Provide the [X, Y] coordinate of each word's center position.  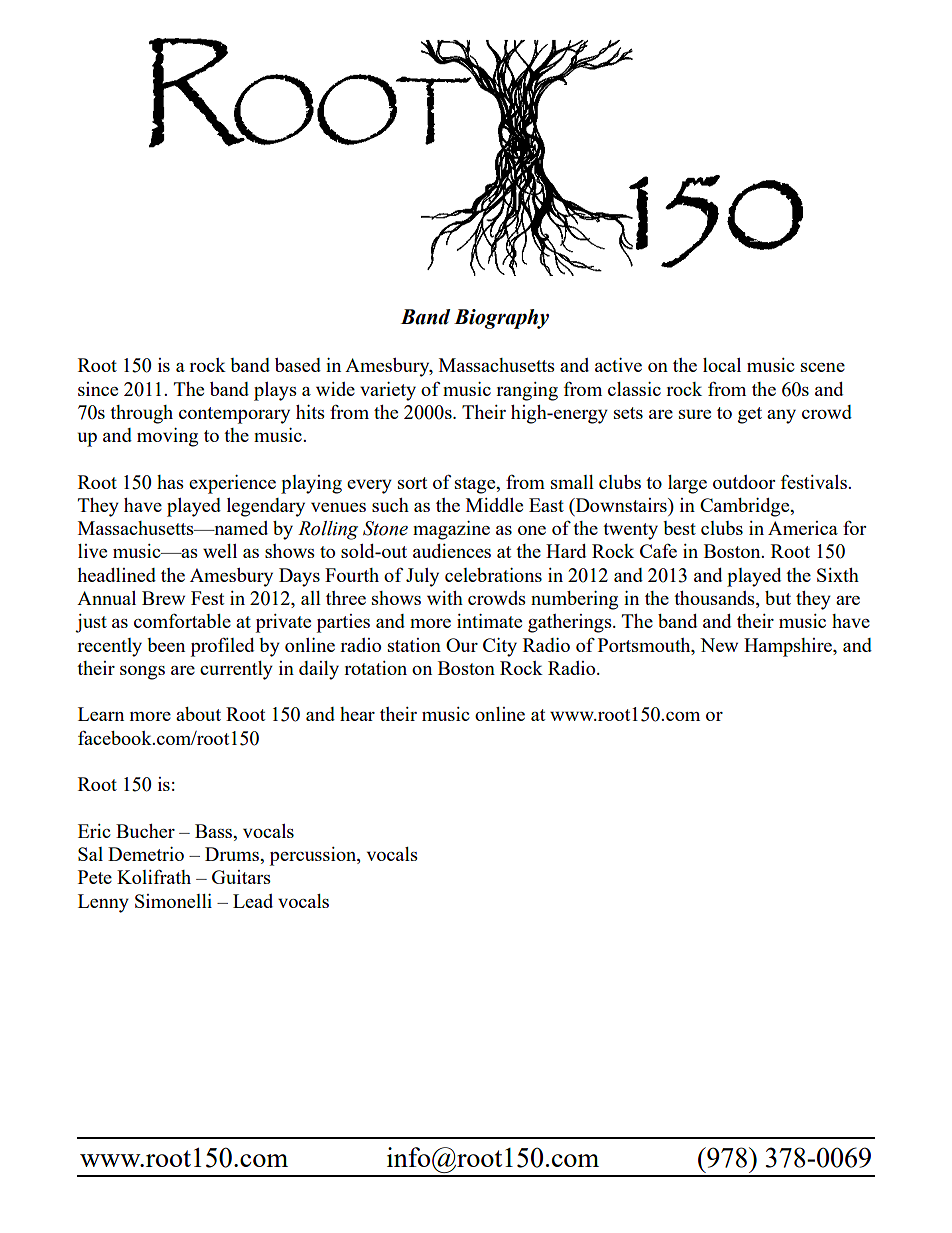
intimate [489, 621]
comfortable [182, 620]
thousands [715, 599]
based [298, 365]
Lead [253, 901]
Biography [501, 319]
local [722, 365]
